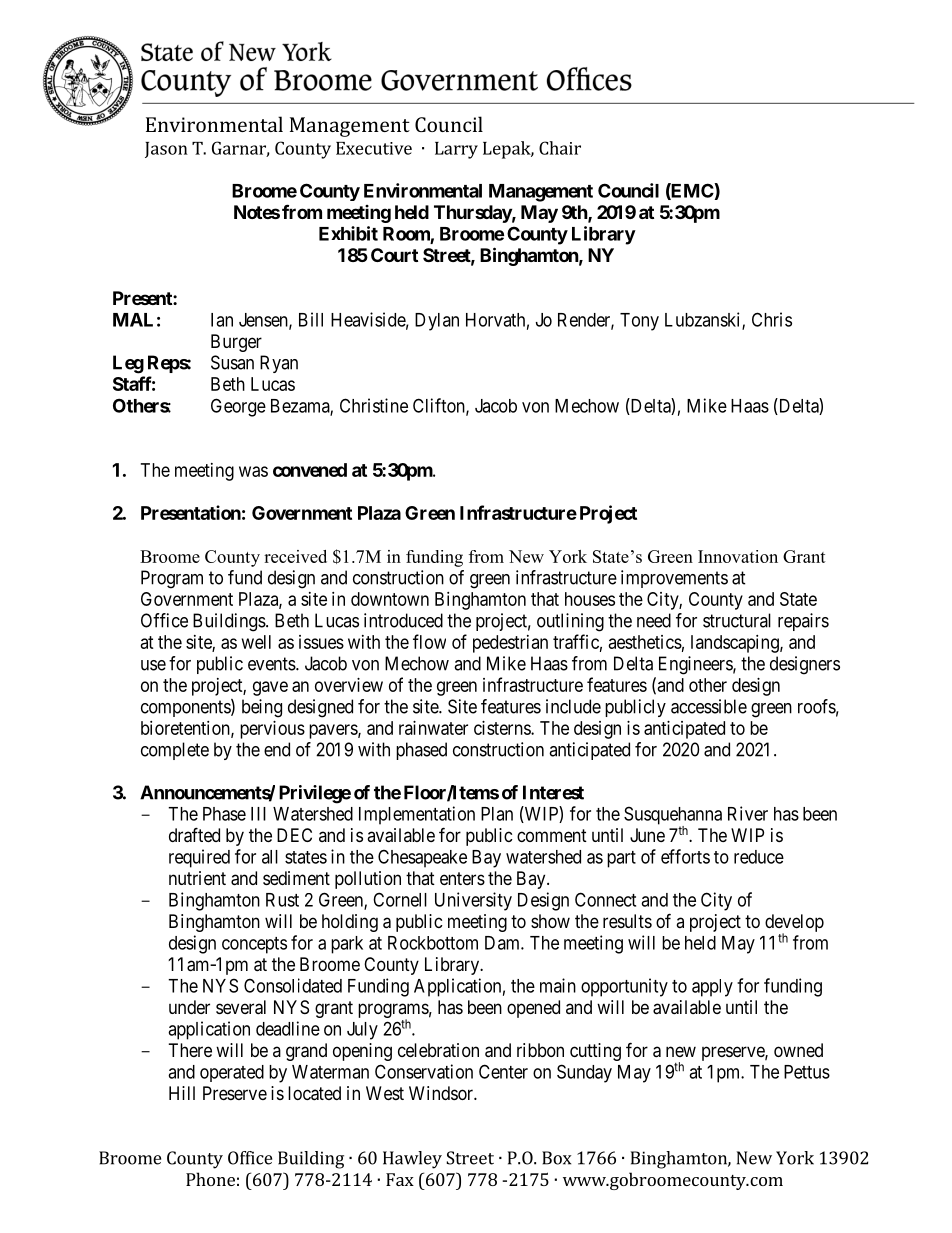  I want to click on Phone, so click(210, 1179).
